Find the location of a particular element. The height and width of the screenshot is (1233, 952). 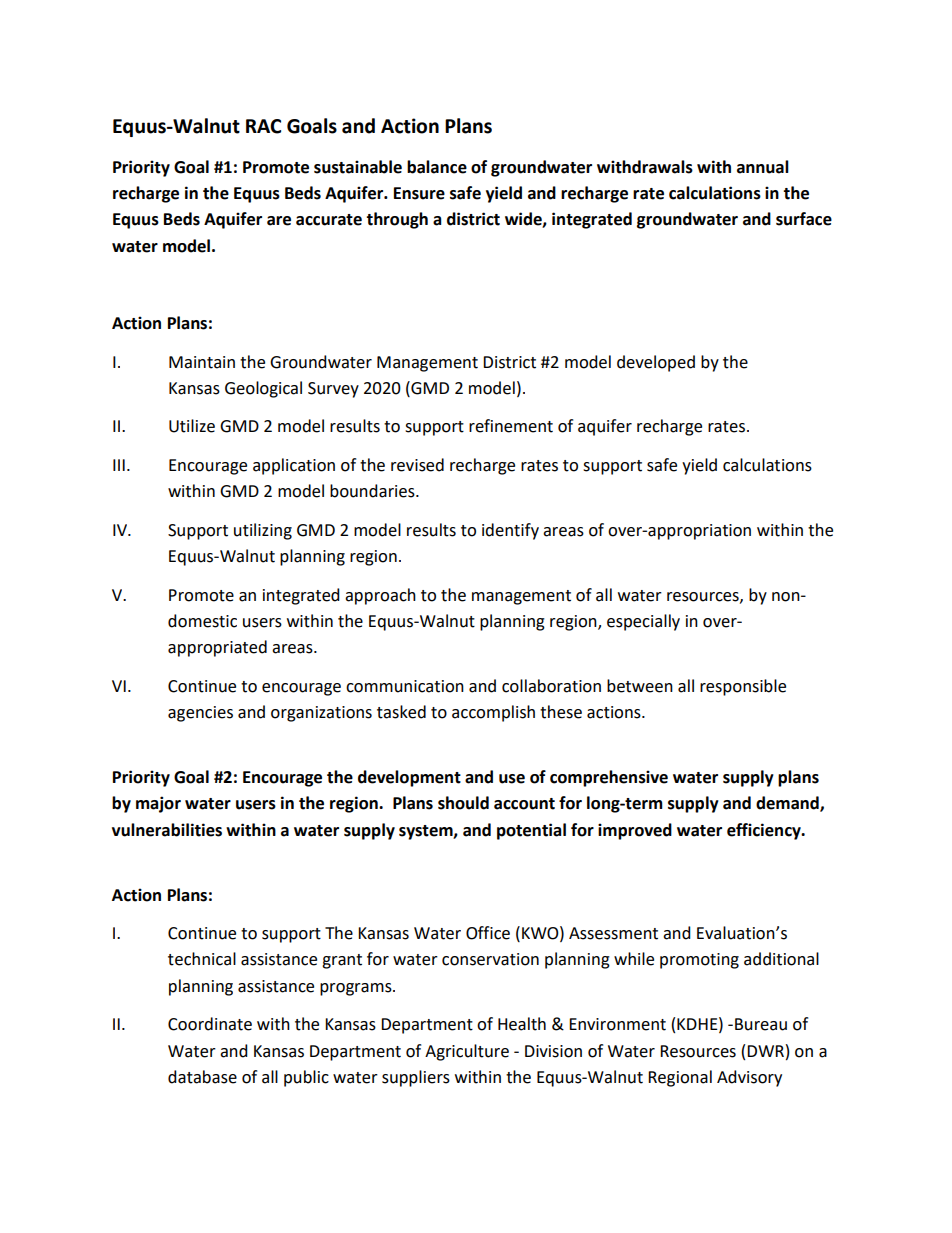

Agriculture is located at coordinates (467, 1052).
